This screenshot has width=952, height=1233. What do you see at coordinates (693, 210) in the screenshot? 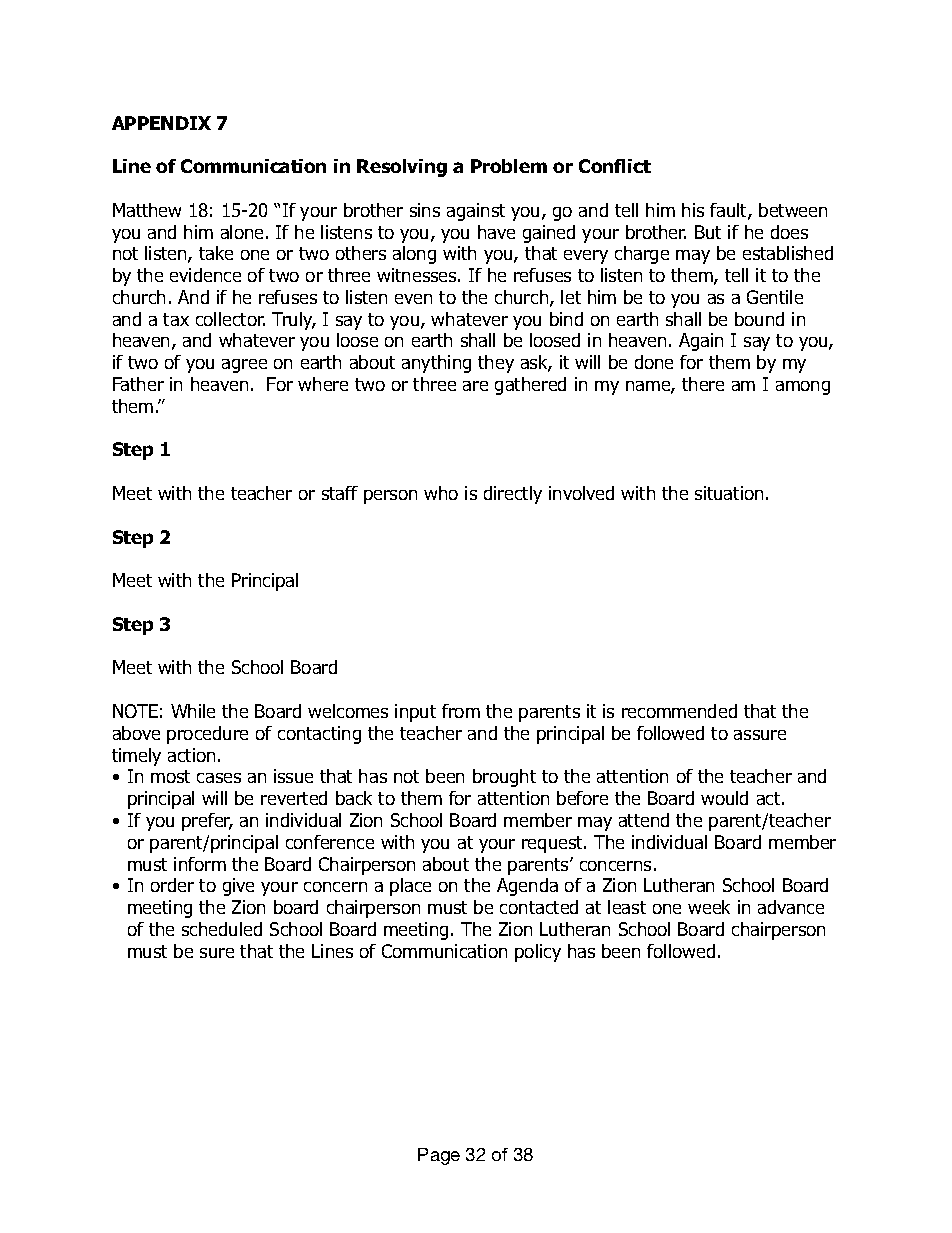
I see `his` at bounding box center [693, 210].
